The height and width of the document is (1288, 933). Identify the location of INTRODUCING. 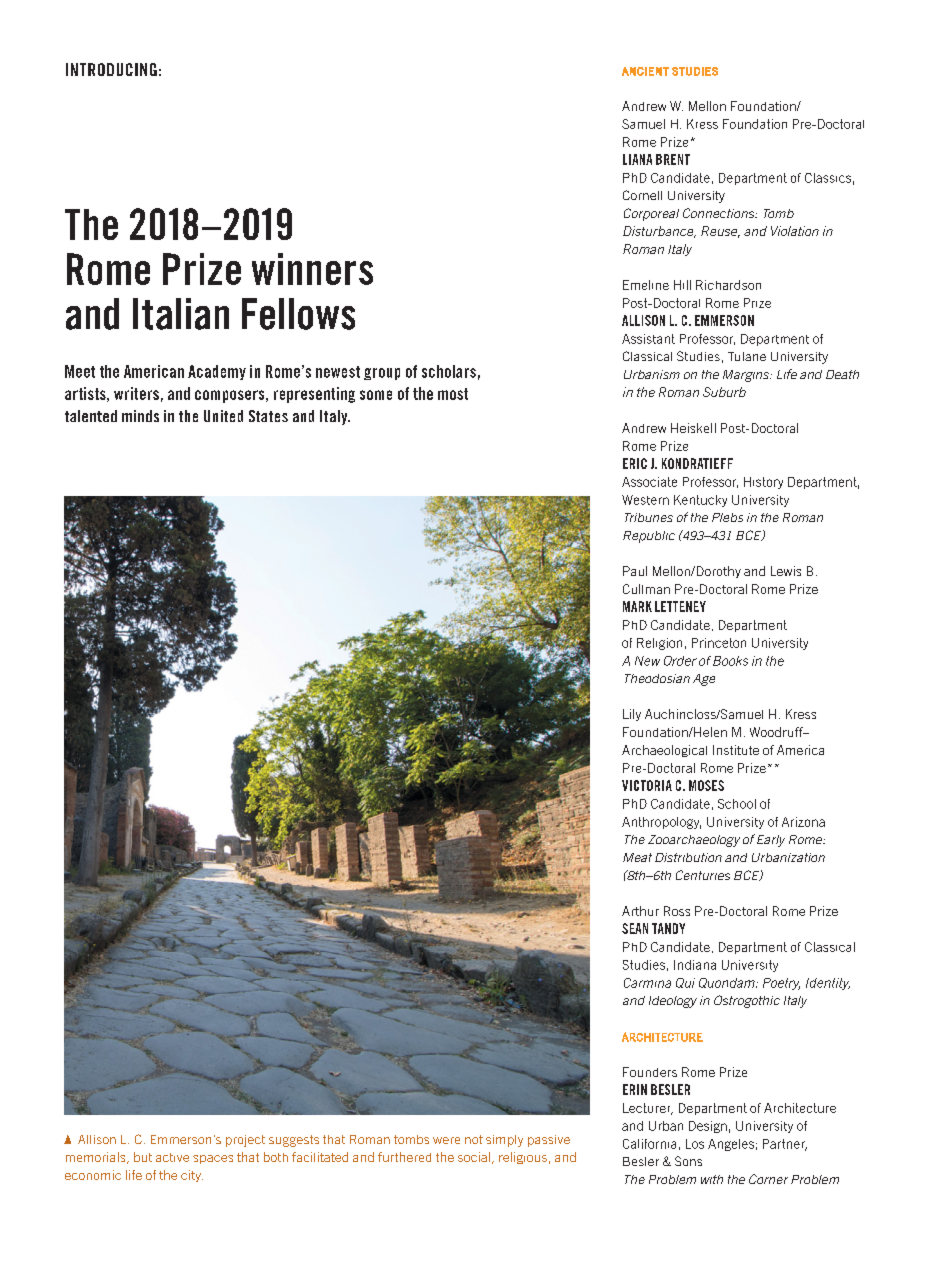
(111, 69).
